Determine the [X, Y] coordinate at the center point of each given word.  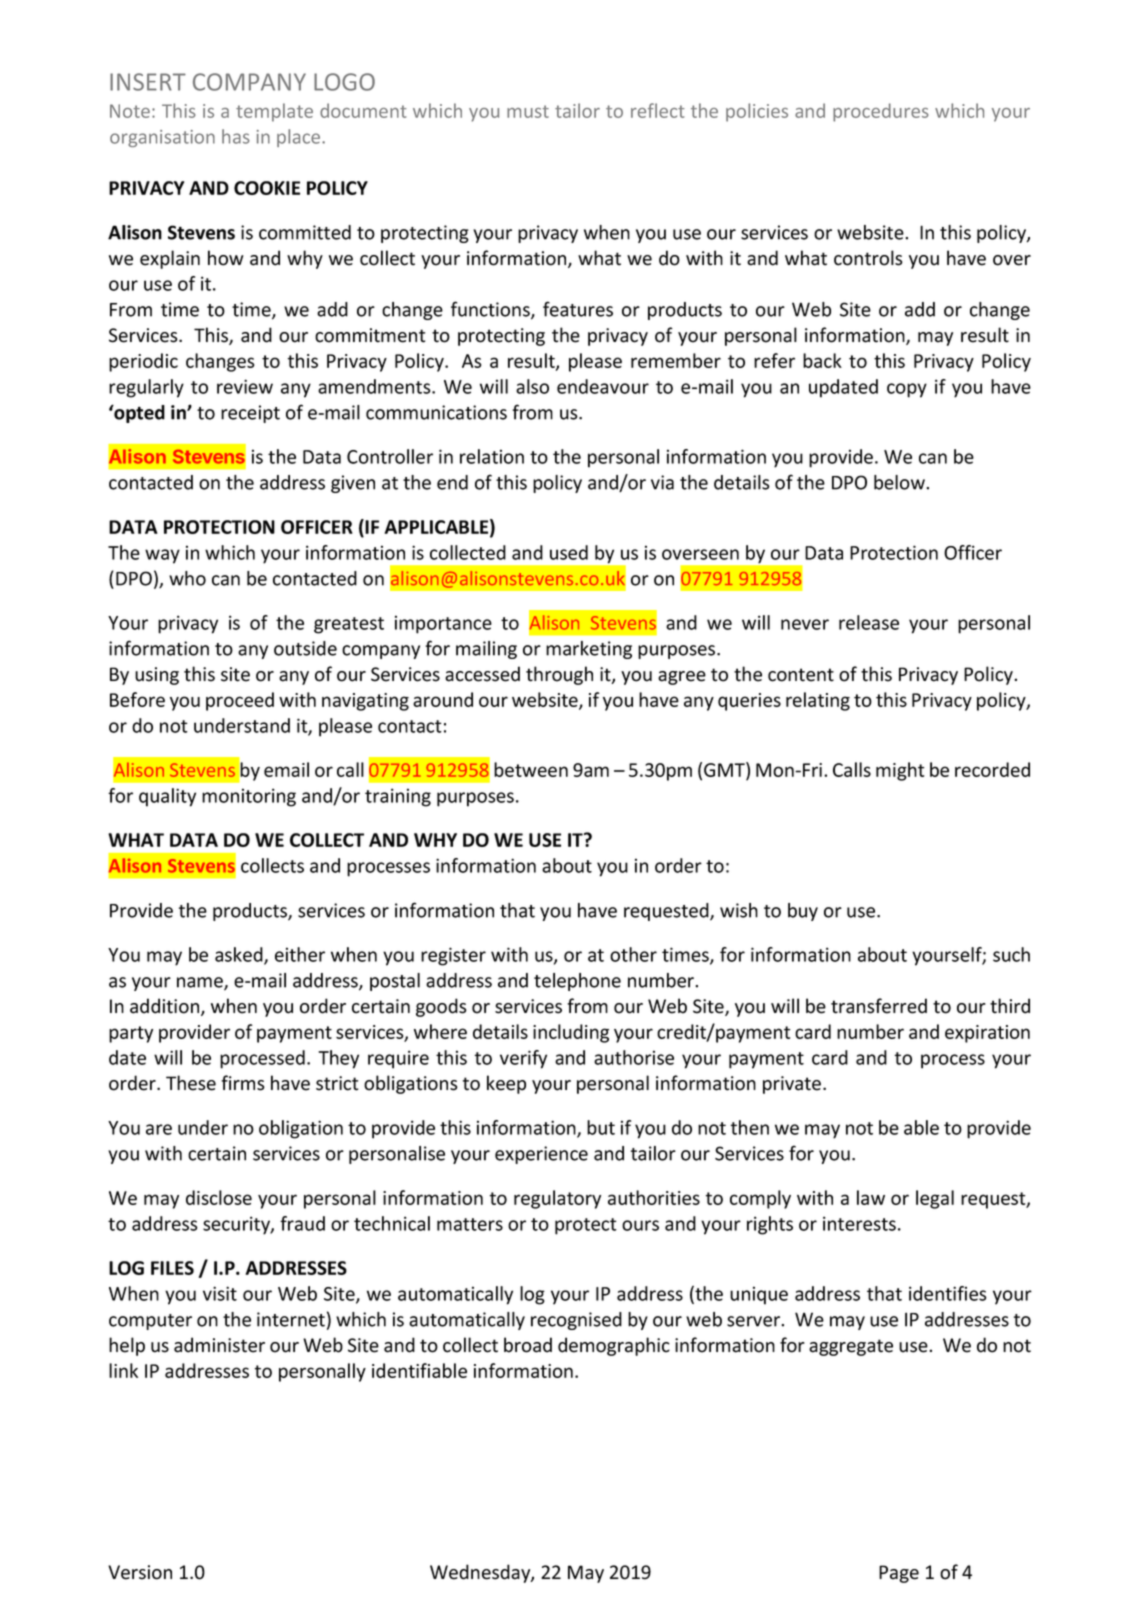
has [236, 136]
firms [243, 1083]
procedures [881, 112]
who [187, 578]
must [528, 111]
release [869, 622]
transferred [879, 1006]
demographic [614, 1346]
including [571, 1033]
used [569, 552]
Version [140, 1572]
